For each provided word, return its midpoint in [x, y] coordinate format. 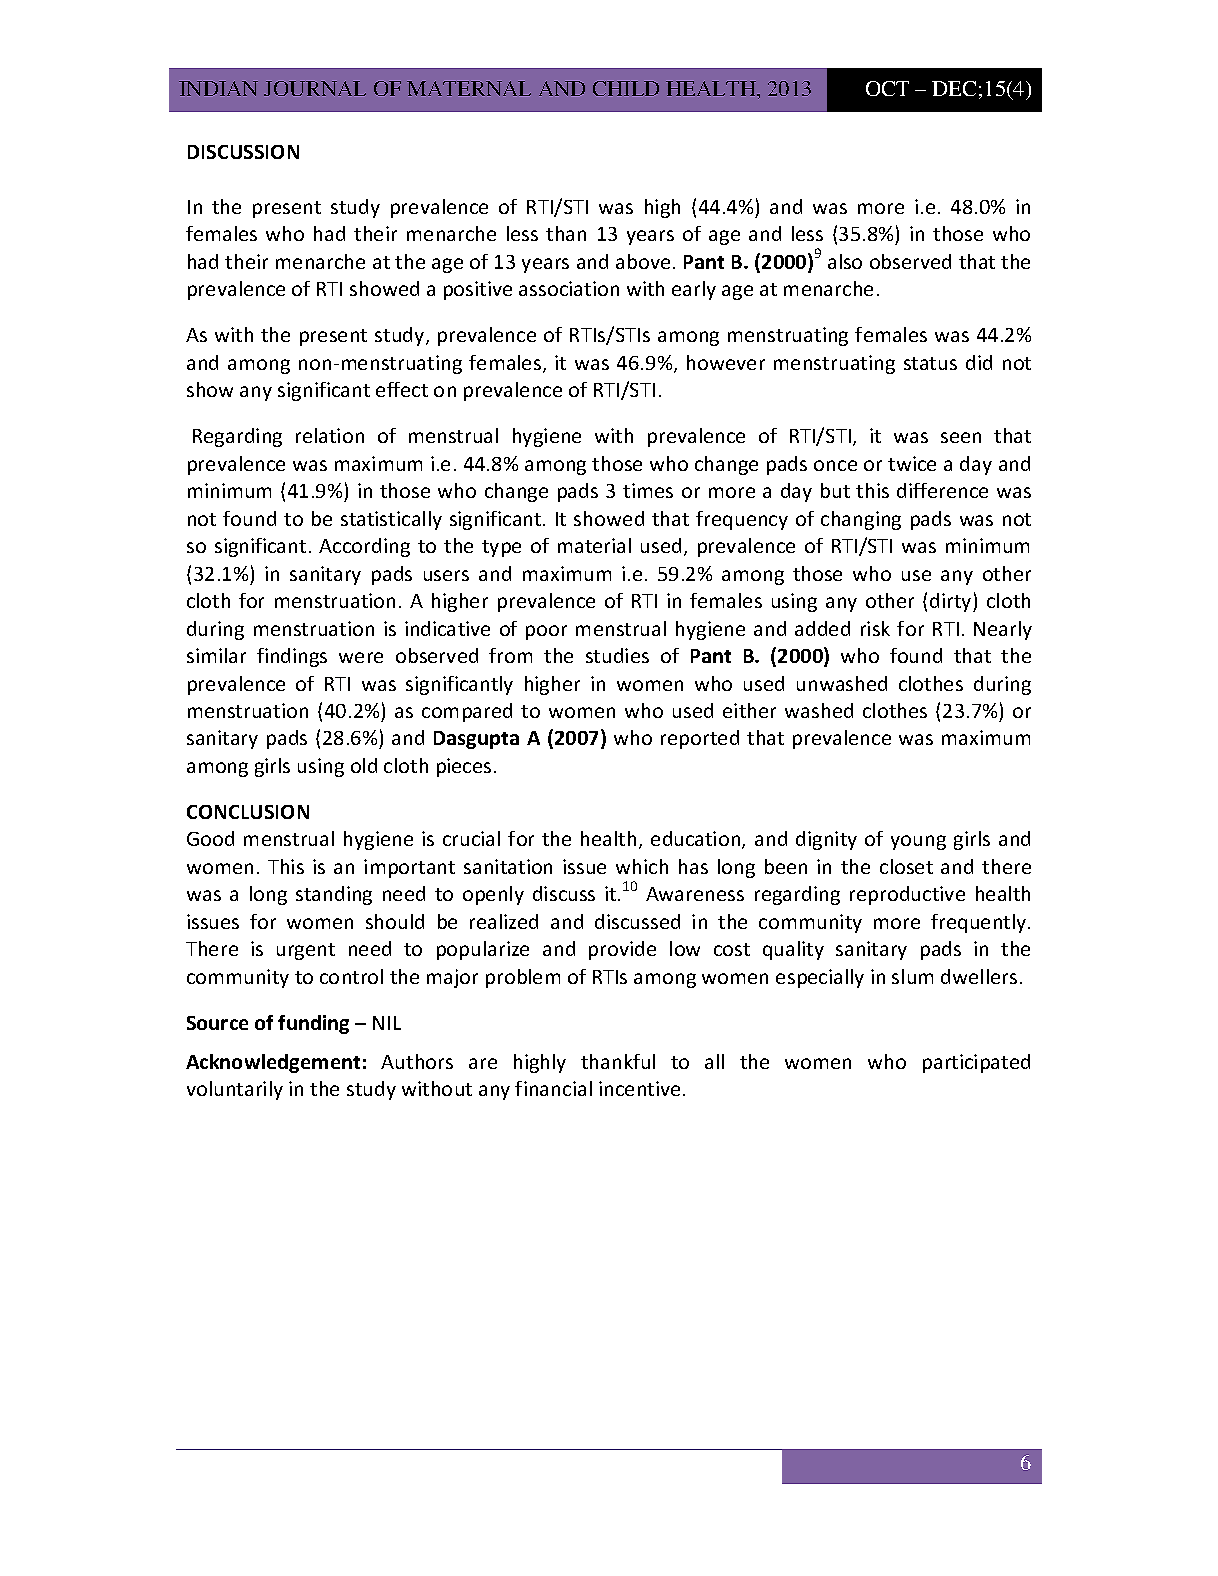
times [648, 490]
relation [330, 435]
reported [700, 739]
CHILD [626, 88]
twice [912, 463]
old [364, 765]
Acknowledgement [273, 1063]
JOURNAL [315, 88]
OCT [887, 88]
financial [553, 1088]
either [749, 710]
